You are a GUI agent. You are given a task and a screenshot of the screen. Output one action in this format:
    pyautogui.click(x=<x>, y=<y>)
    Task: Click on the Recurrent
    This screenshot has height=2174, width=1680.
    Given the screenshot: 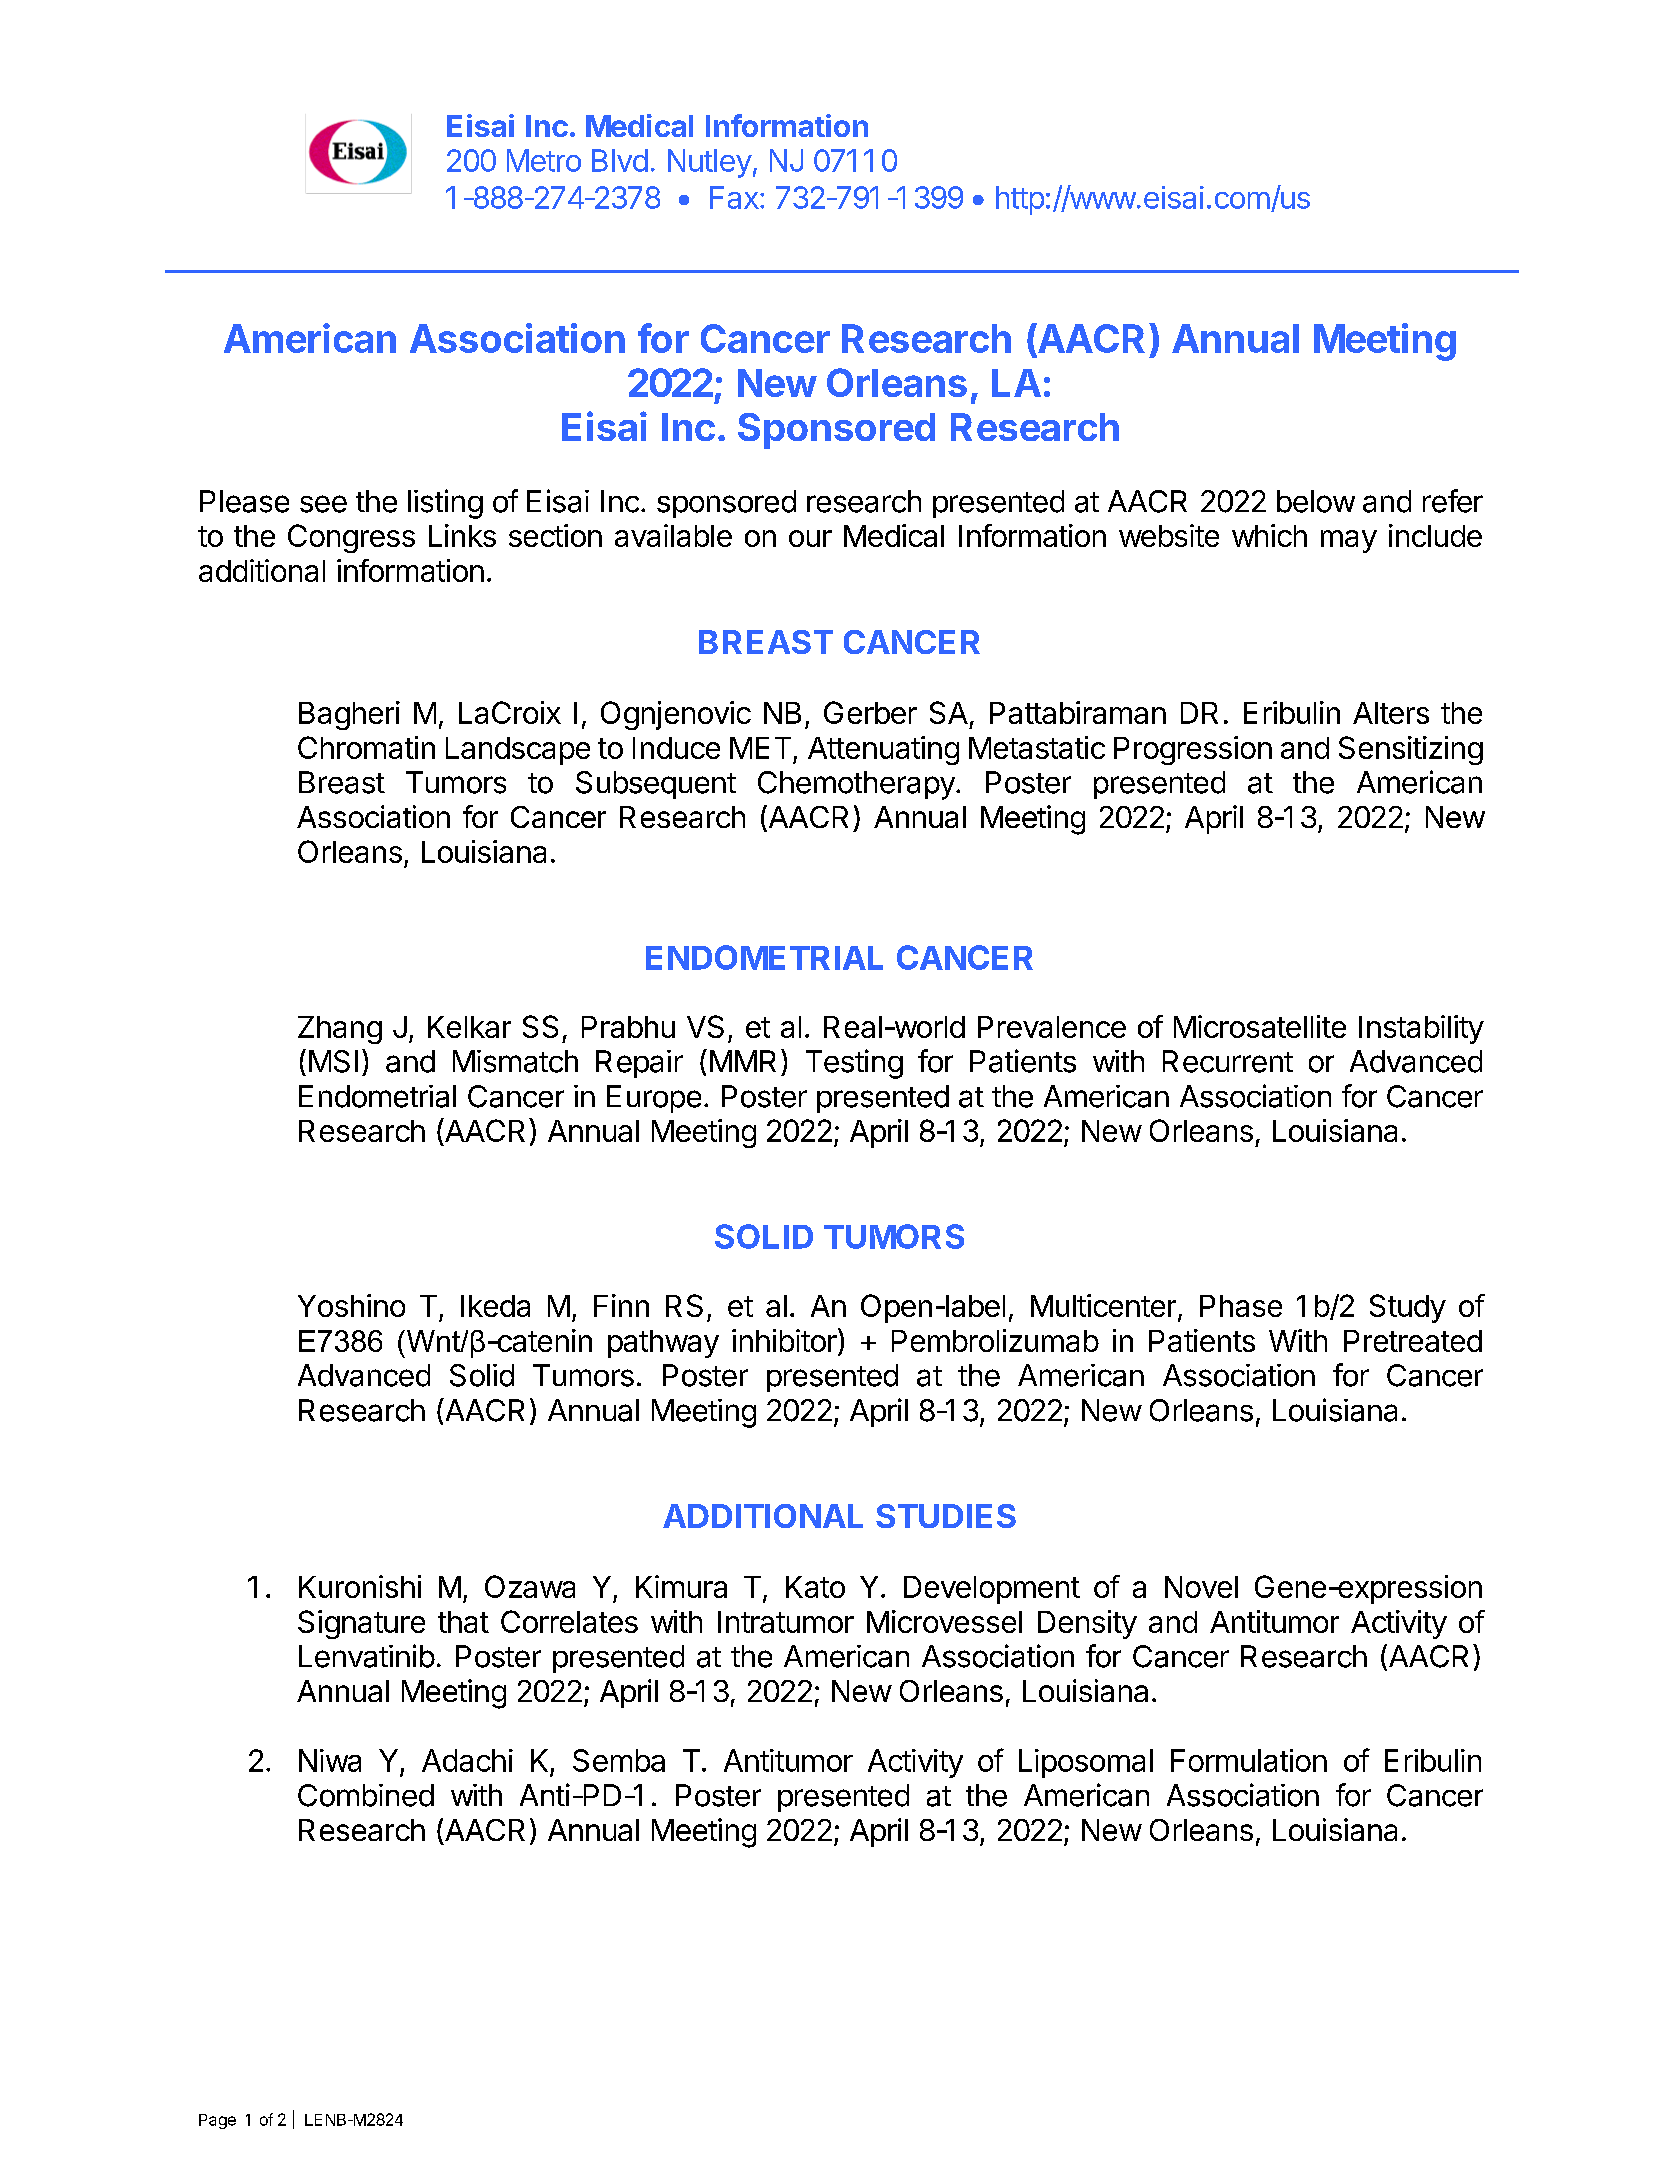 What is the action you would take?
    pyautogui.click(x=1228, y=1061)
